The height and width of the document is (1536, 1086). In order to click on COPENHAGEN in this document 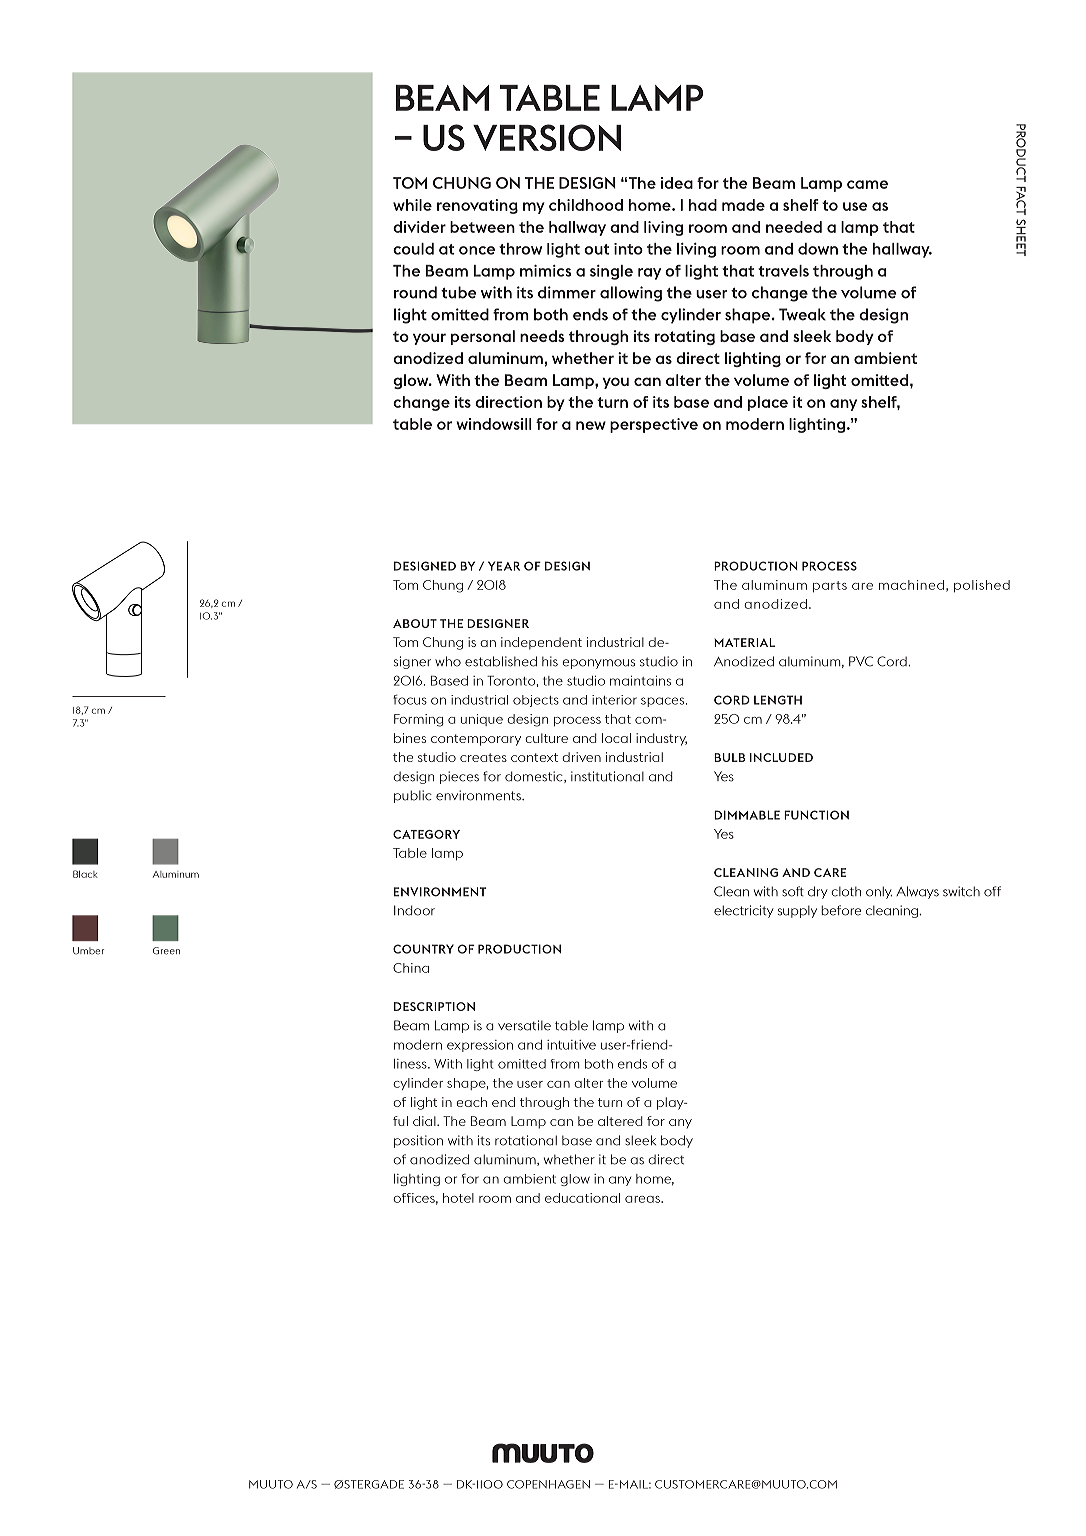, I will do `click(548, 1484)`.
